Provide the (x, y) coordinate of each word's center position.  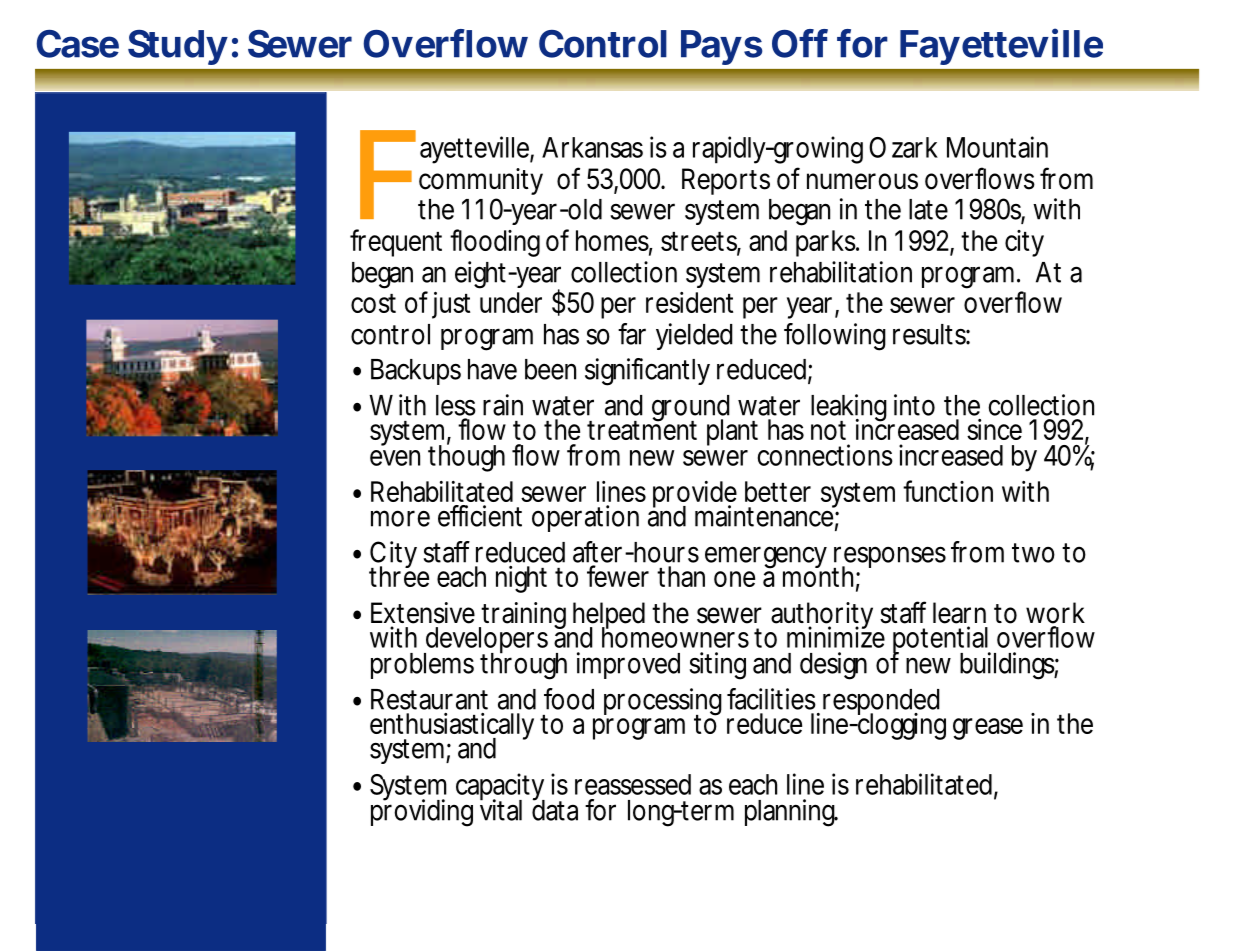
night (521, 579)
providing (422, 812)
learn (959, 613)
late (928, 209)
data (555, 809)
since (994, 429)
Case (77, 44)
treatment (642, 429)
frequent (396, 243)
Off (800, 43)
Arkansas (592, 147)
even (395, 458)
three (399, 575)
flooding (495, 243)
